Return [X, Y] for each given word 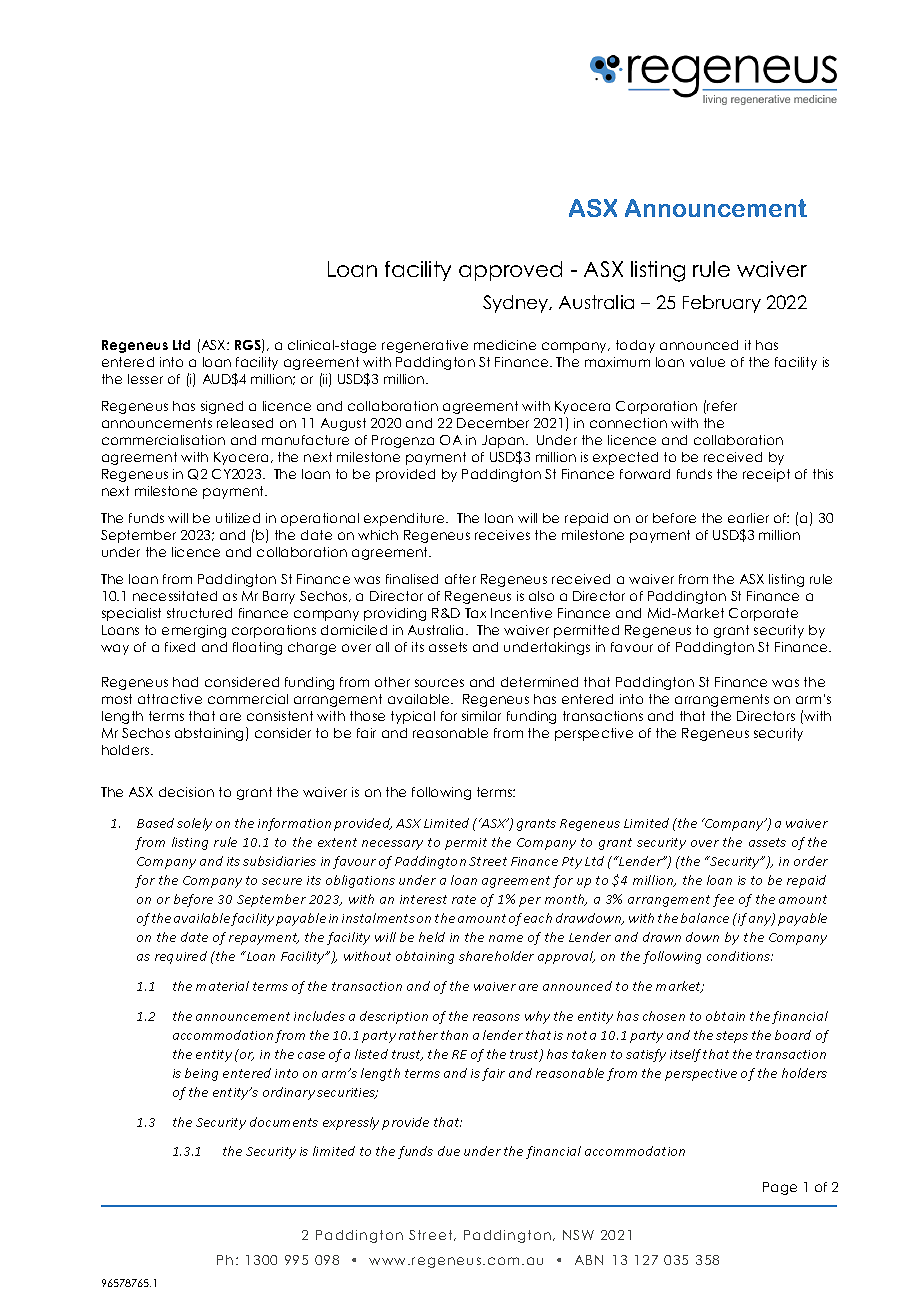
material [222, 986]
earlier [748, 518]
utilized [238, 518]
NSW [578, 1235]
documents [284, 1122]
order [811, 861]
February [722, 304]
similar [481, 716]
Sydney [517, 304]
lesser [145, 379]
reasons [496, 1017]
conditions [740, 956]
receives [502, 535]
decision [186, 792]
